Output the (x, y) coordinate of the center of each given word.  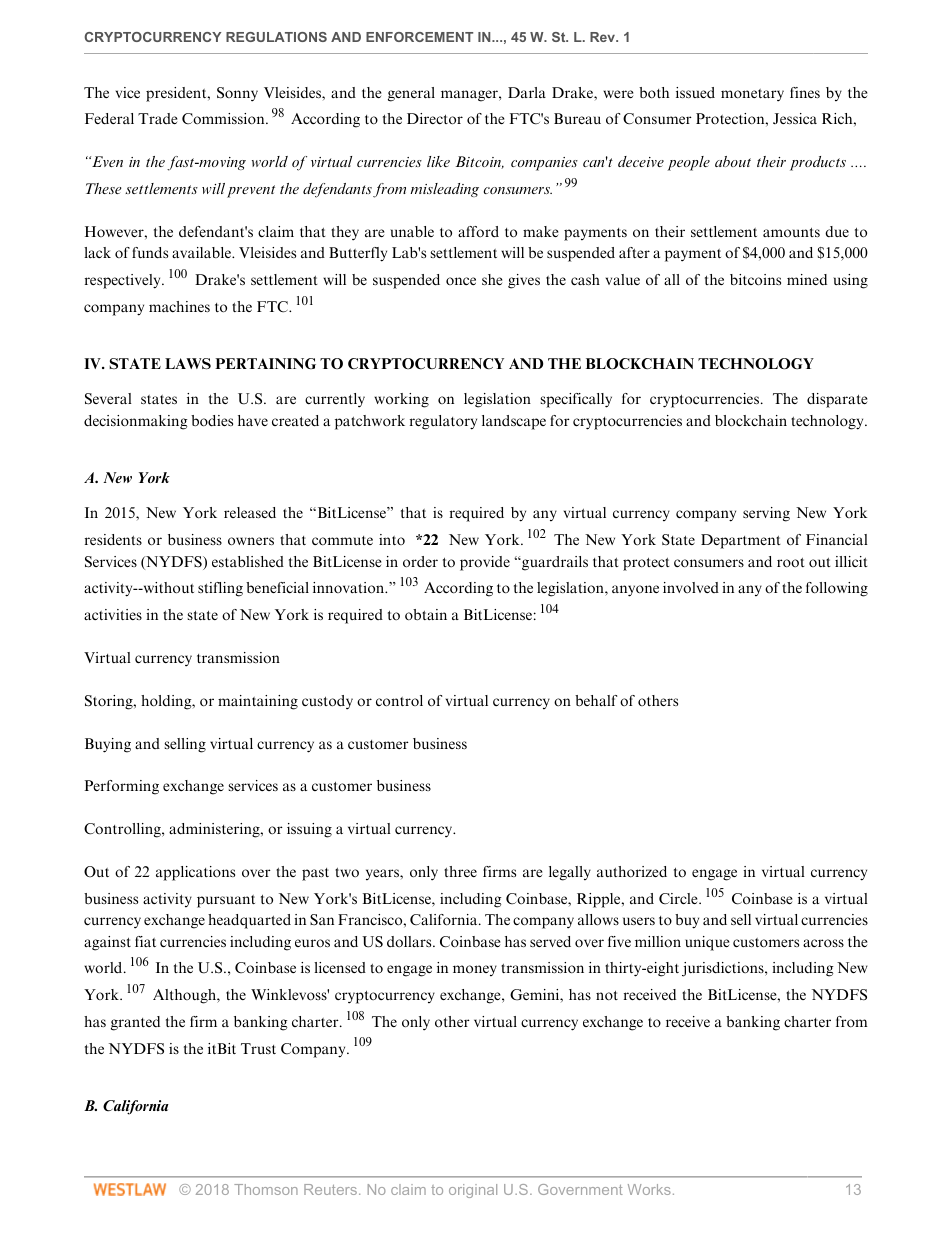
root (791, 563)
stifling (220, 589)
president (177, 94)
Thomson (266, 1189)
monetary (752, 95)
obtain (426, 615)
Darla (527, 92)
